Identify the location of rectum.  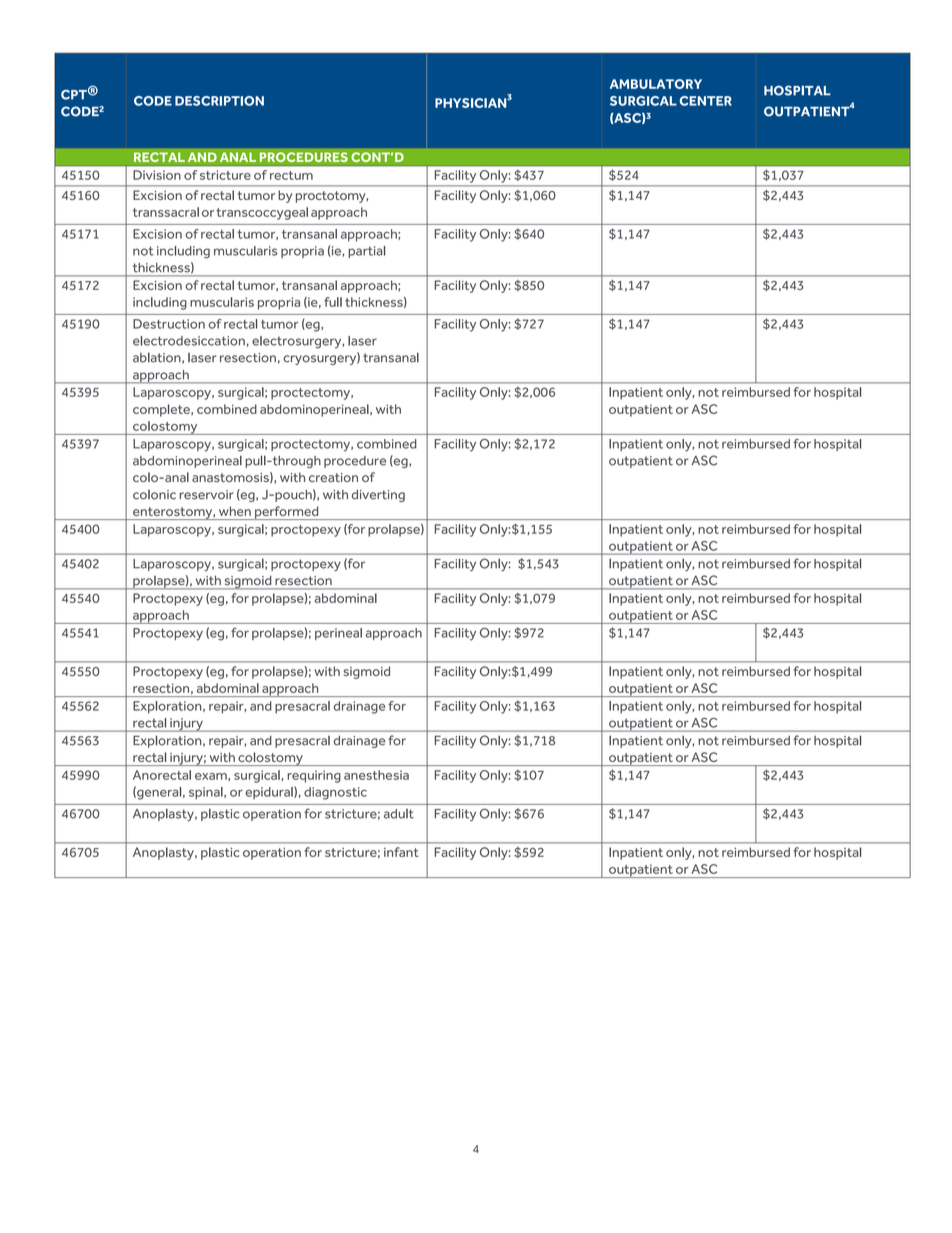
(291, 175).
